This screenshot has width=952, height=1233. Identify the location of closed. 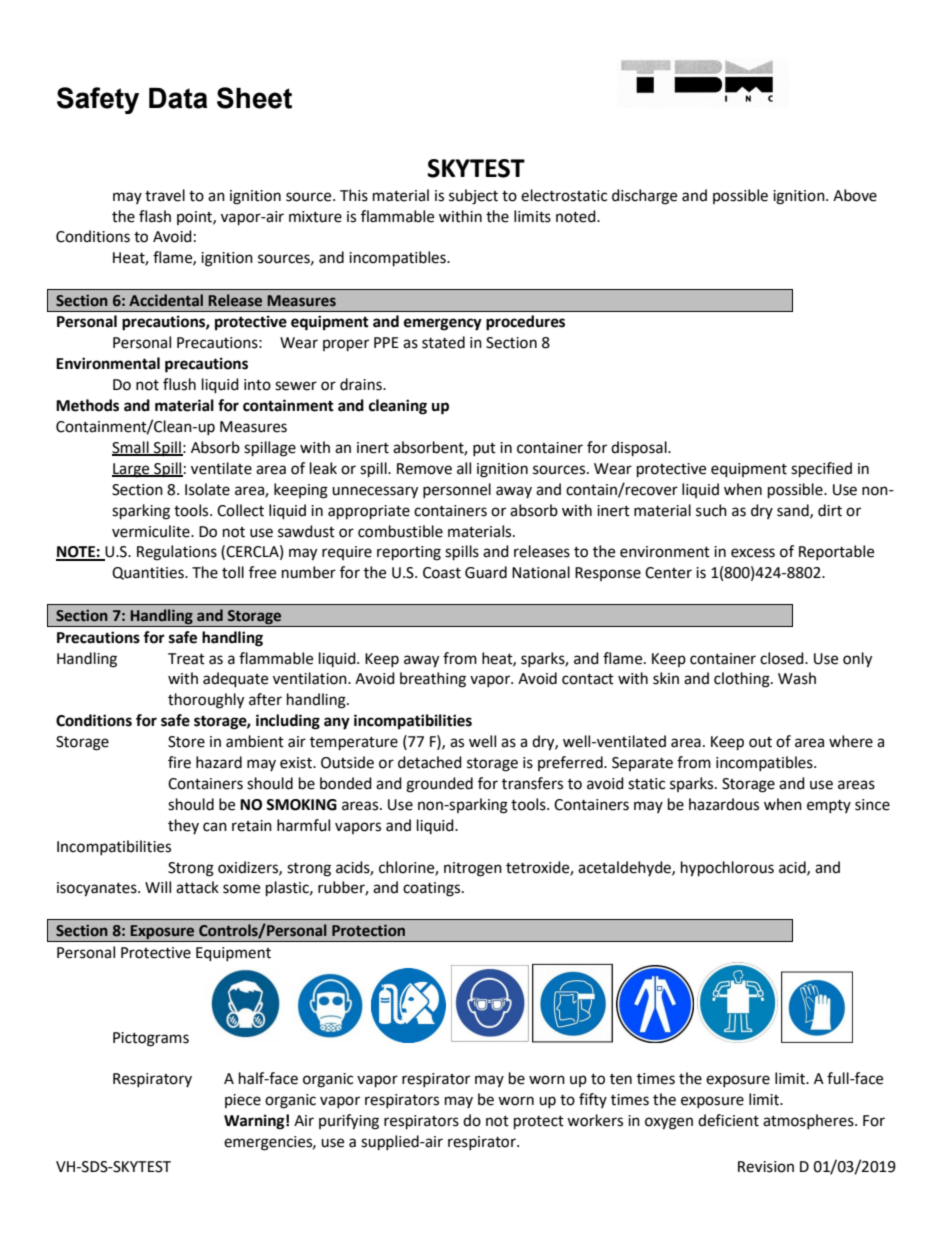
(783, 658).
